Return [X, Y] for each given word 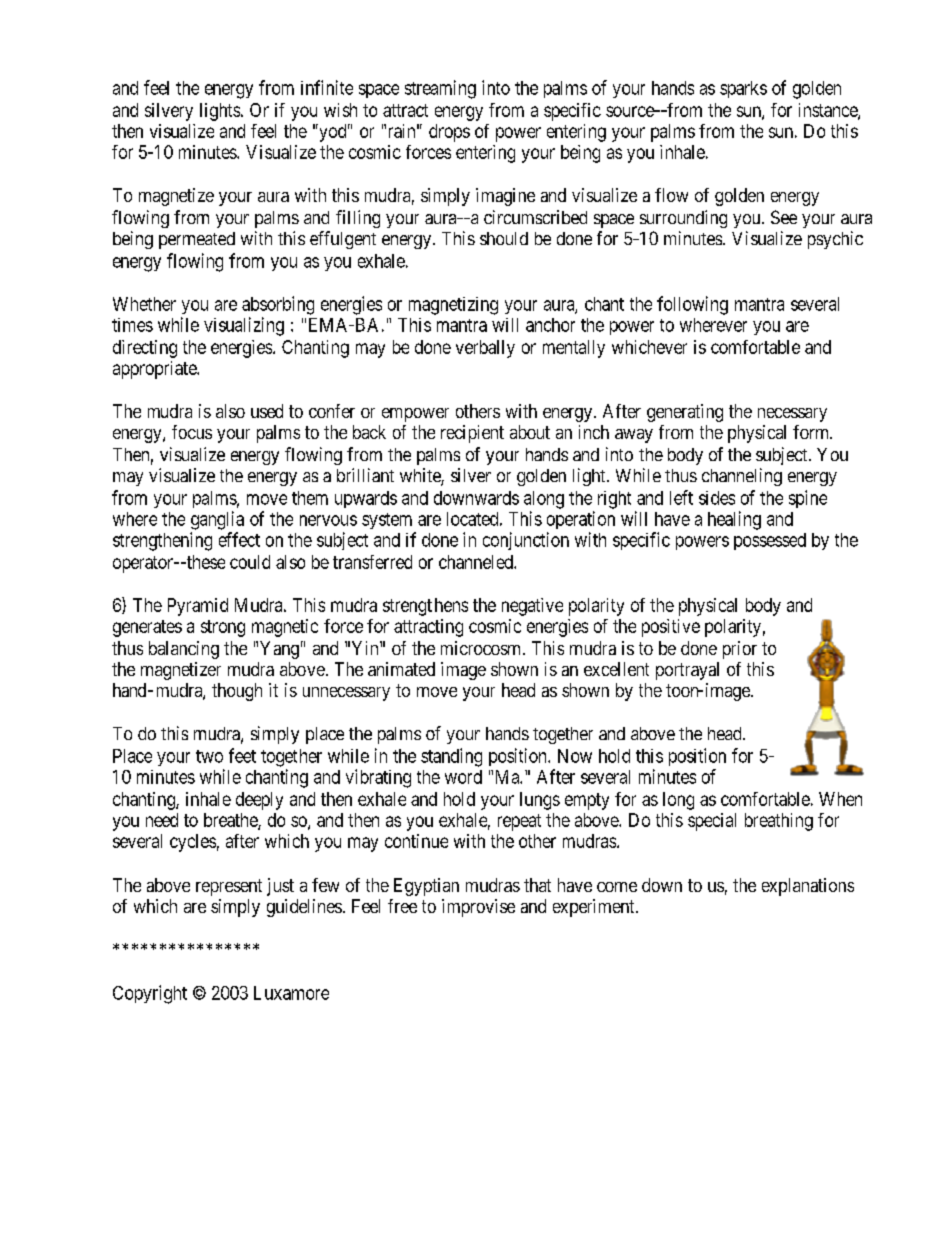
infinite [327, 87]
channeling [742, 477]
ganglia [217, 520]
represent [229, 887]
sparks [743, 89]
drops [449, 133]
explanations [808, 887]
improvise [478, 908]
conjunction [526, 541]
